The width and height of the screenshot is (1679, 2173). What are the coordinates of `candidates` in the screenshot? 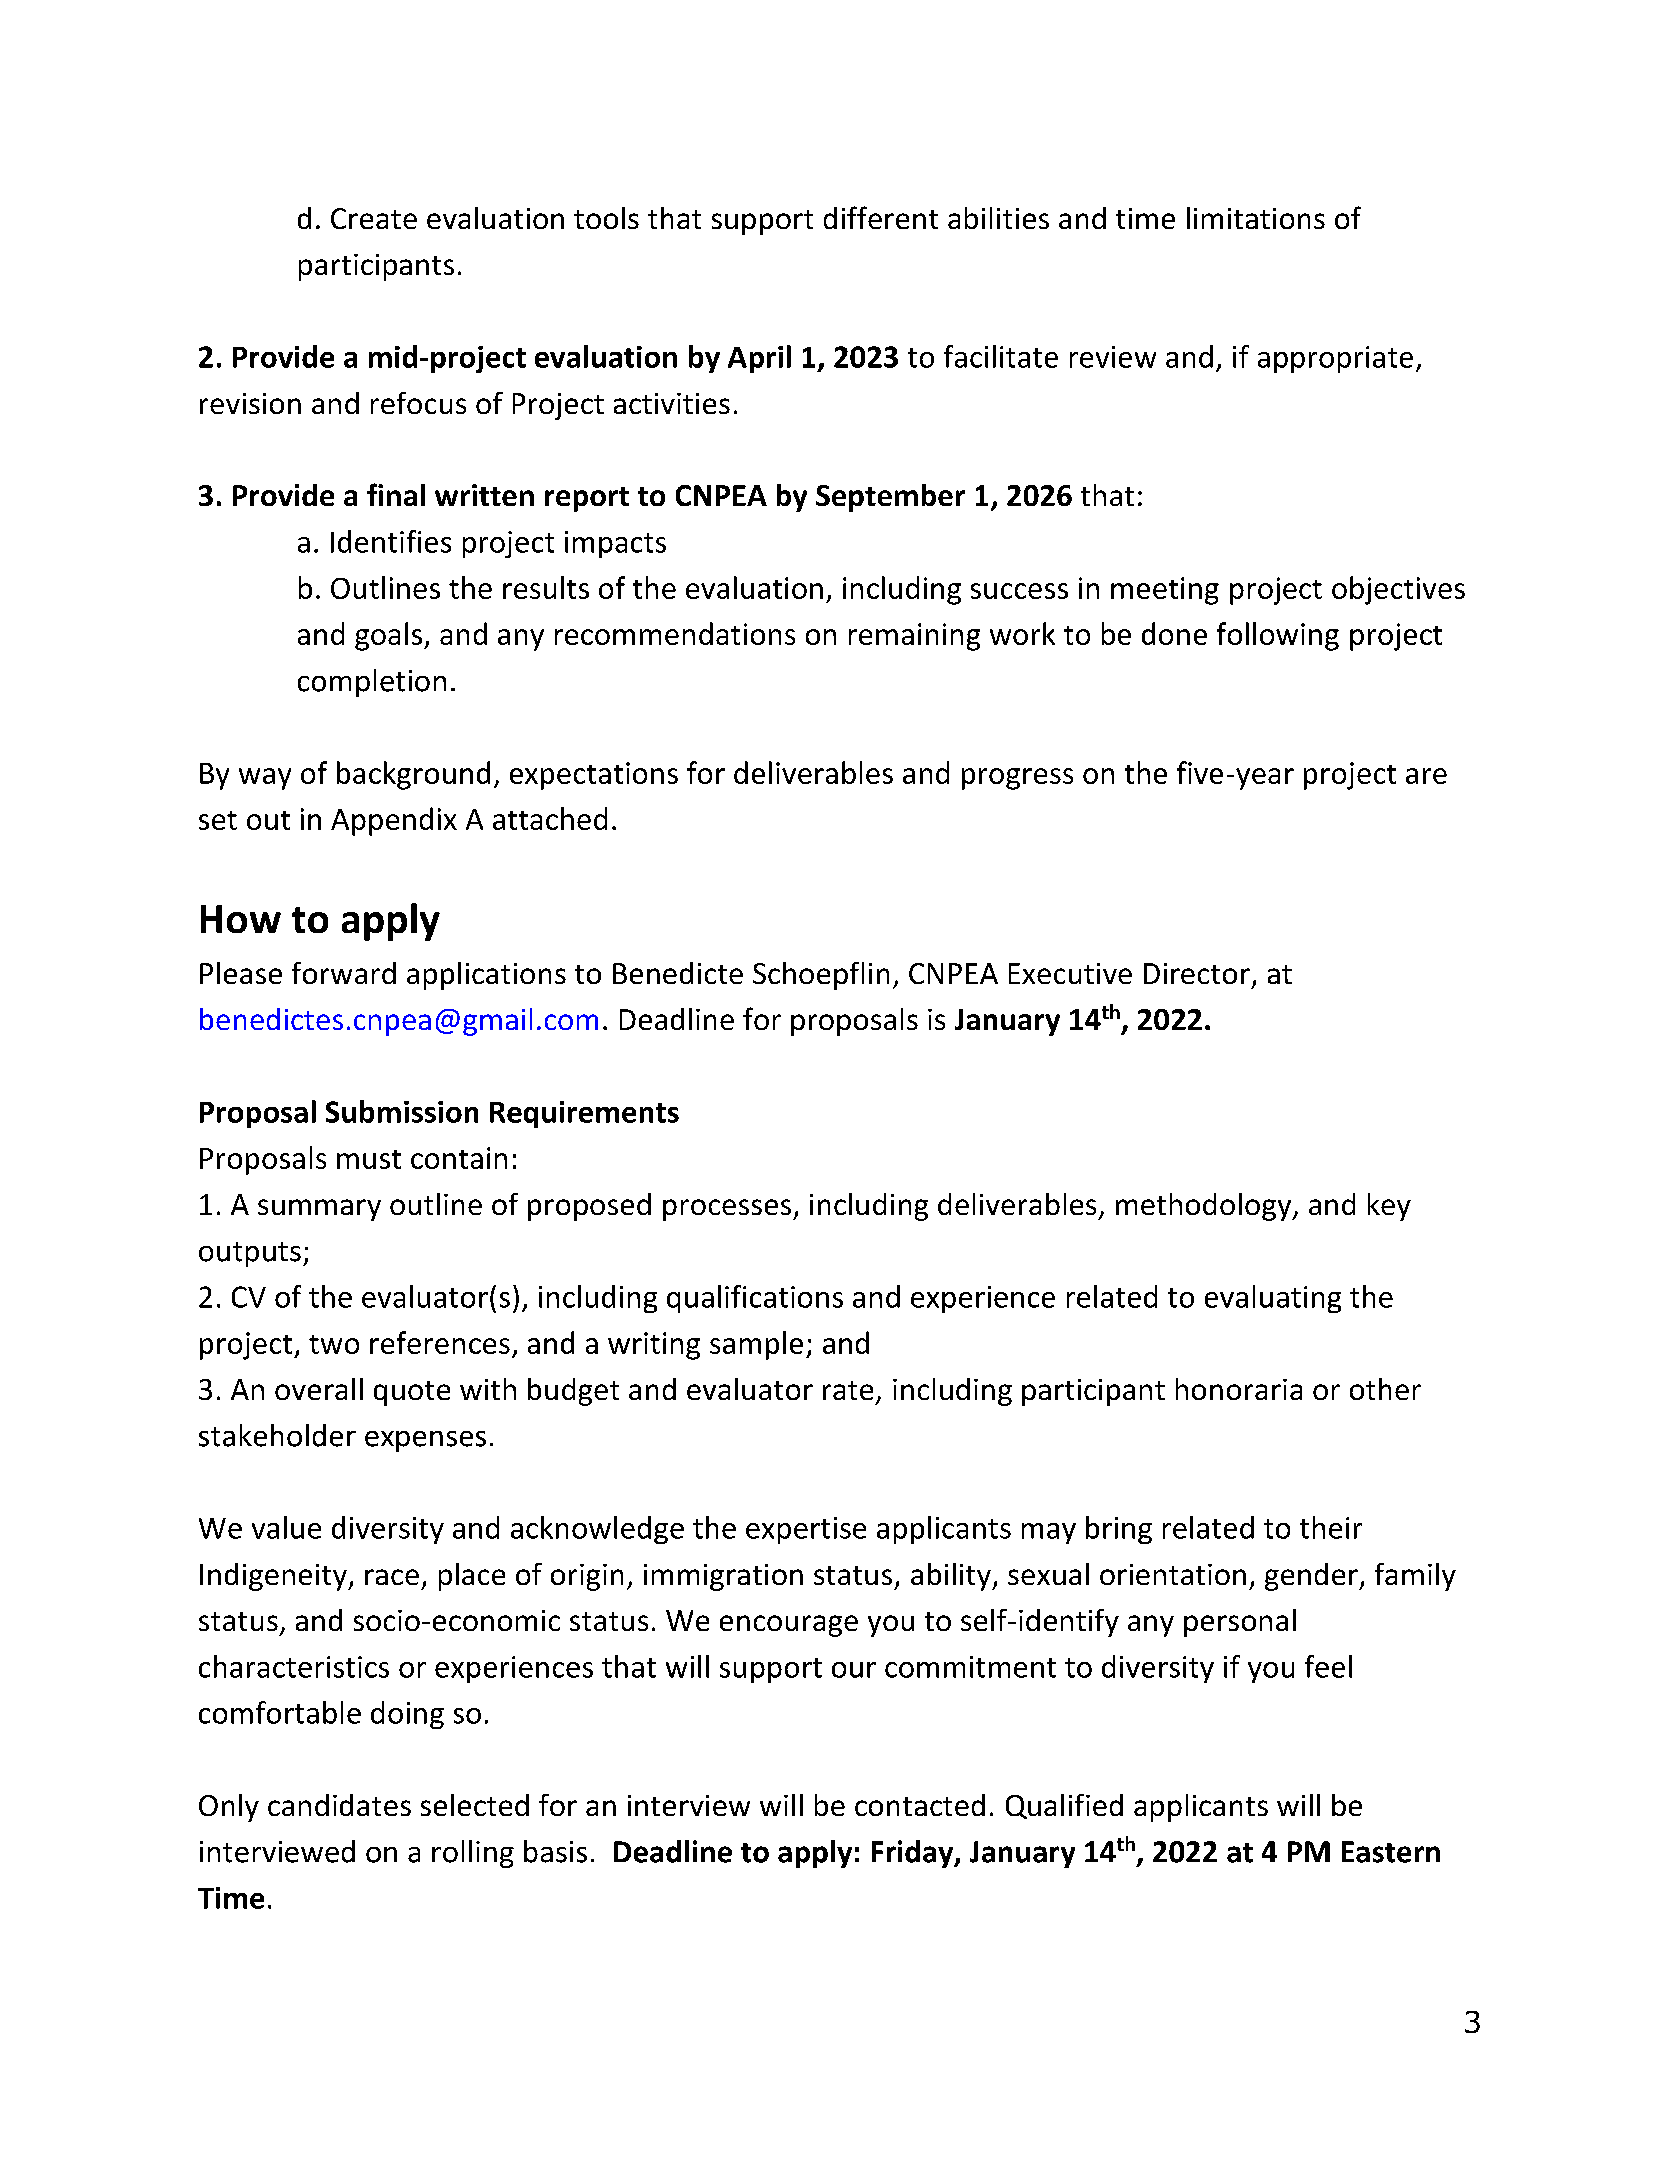 It's located at (339, 1805).
